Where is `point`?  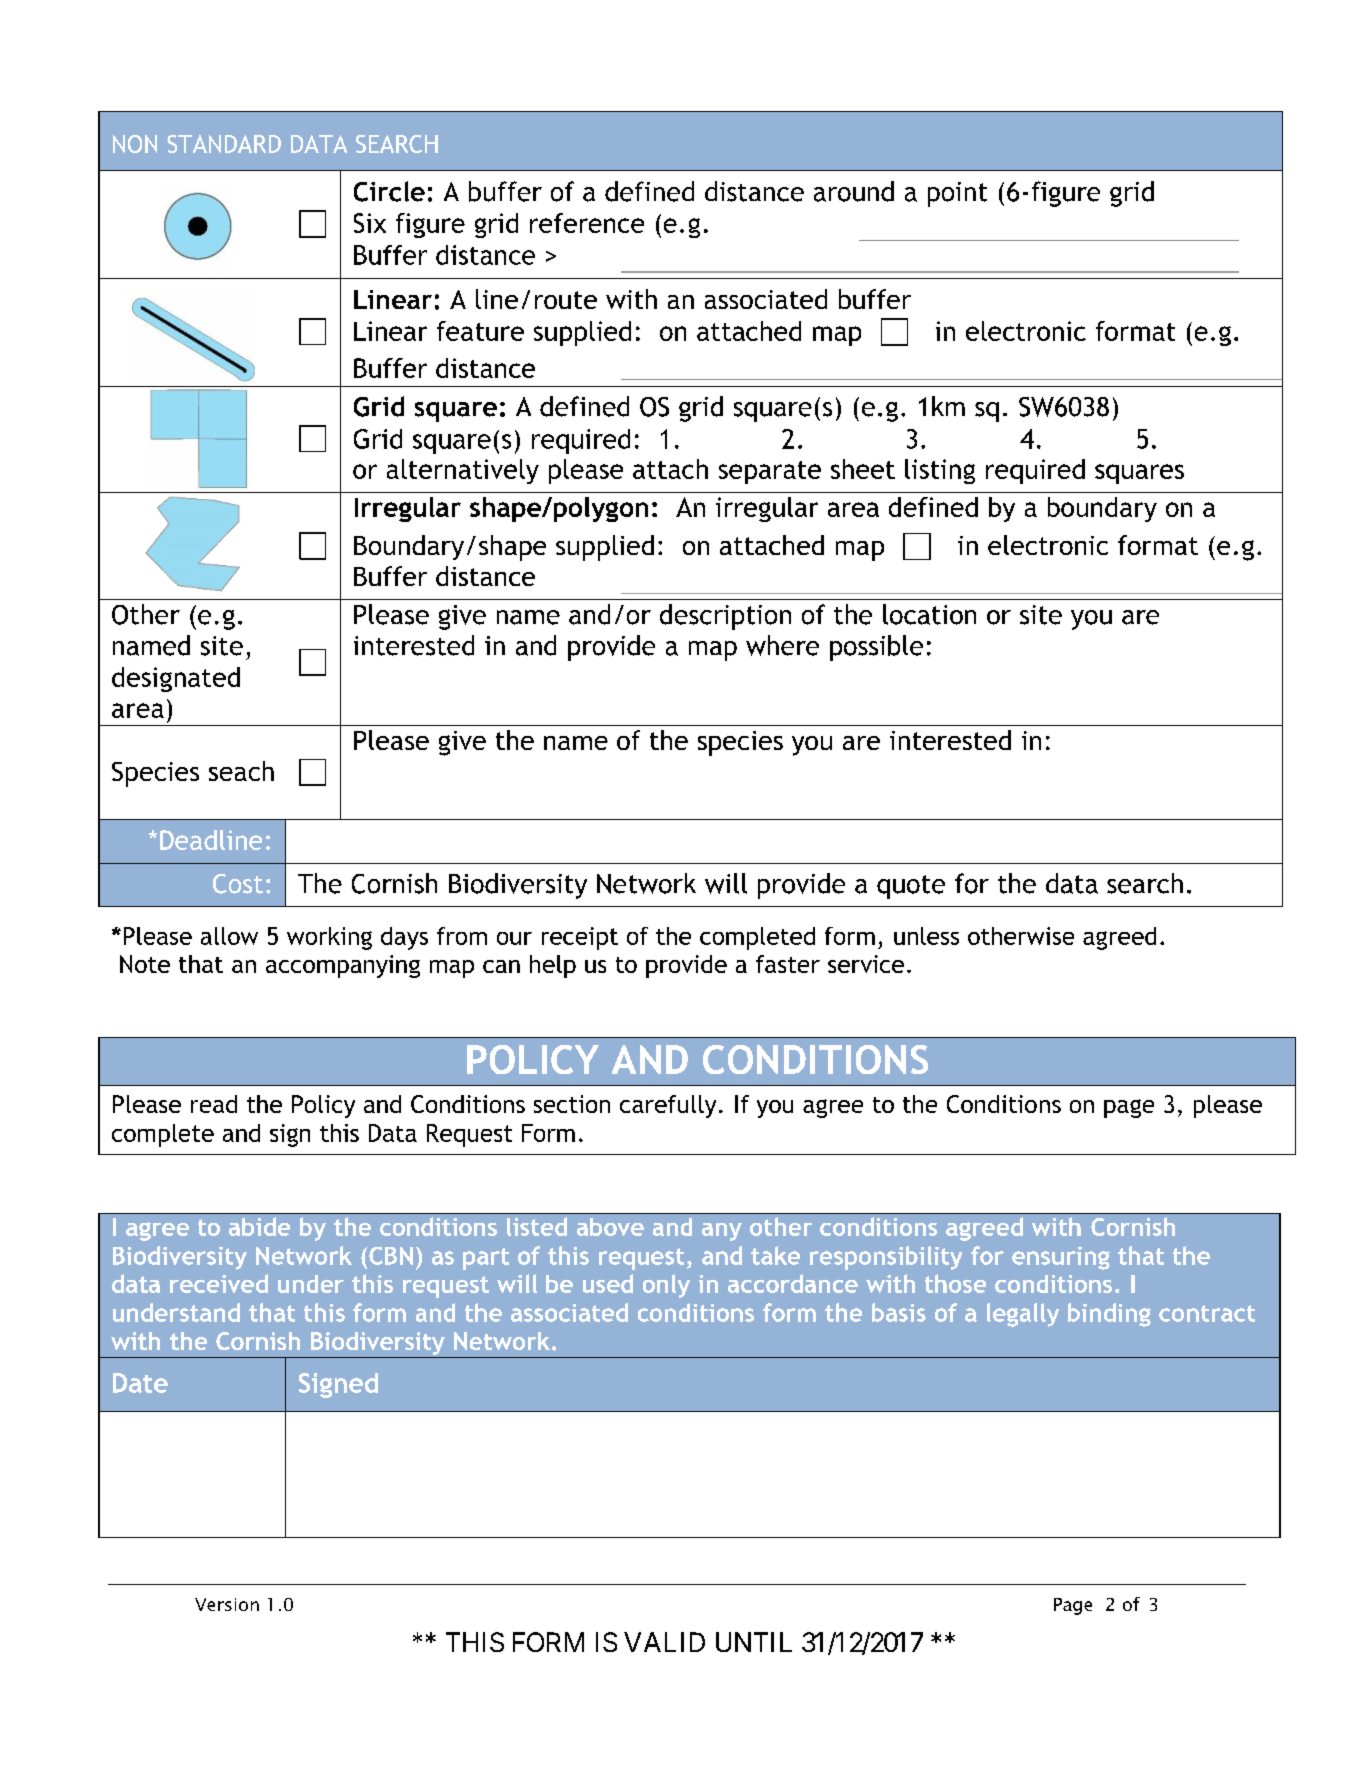
point is located at coordinates (957, 194).
